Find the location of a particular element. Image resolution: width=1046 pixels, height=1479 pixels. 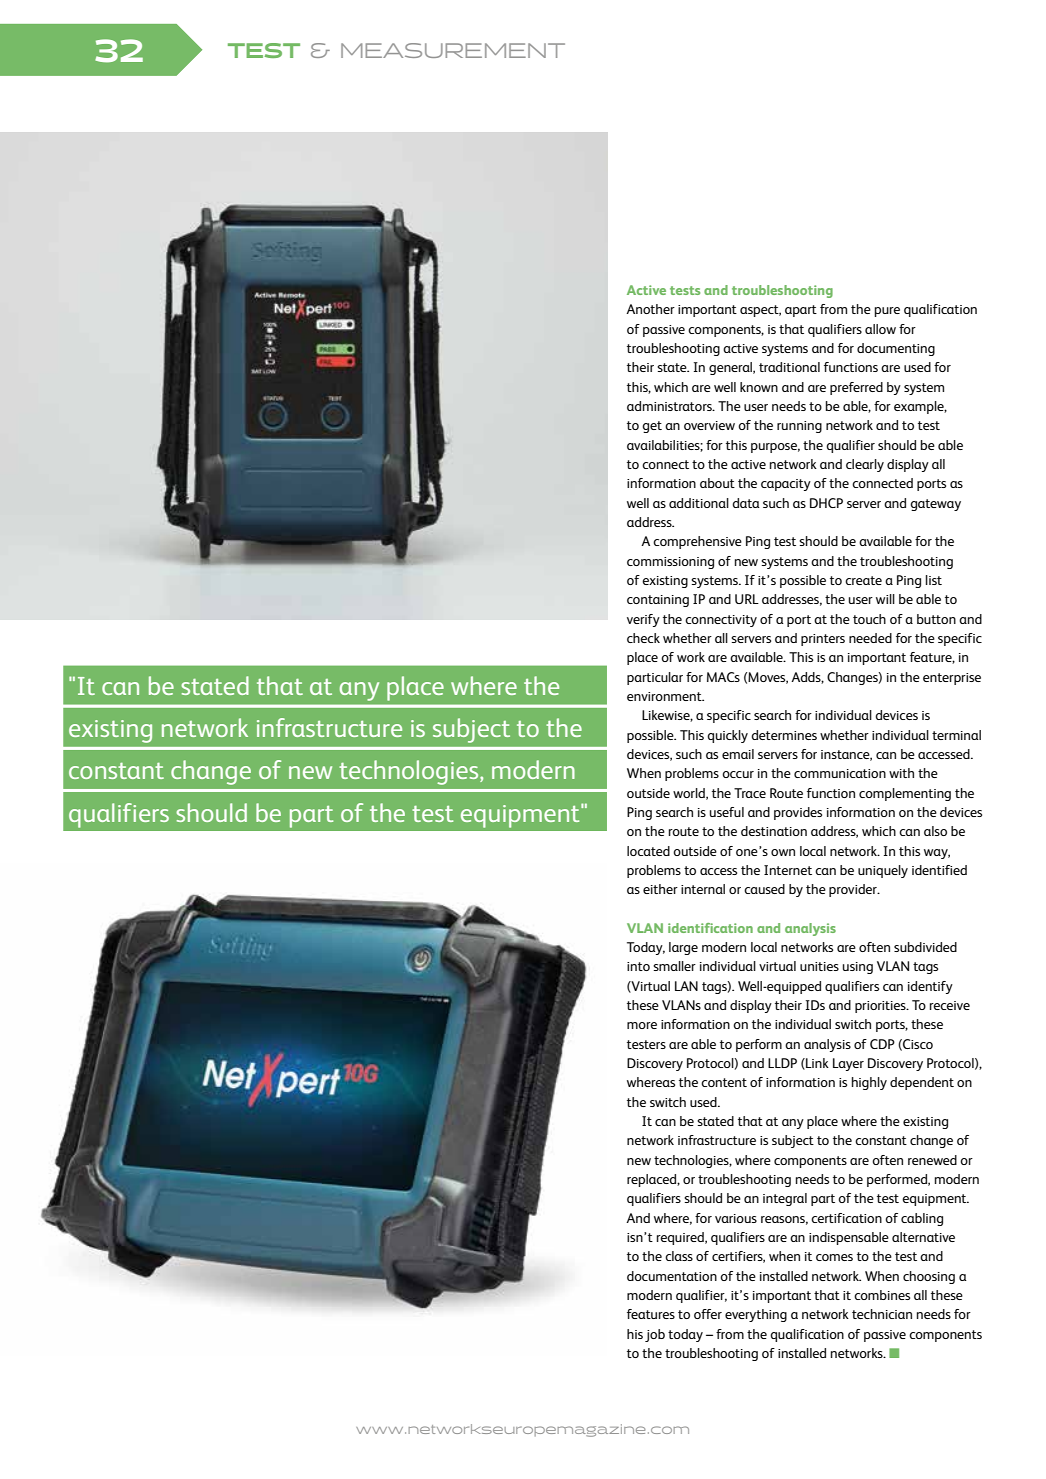

environment is located at coordinates (665, 696).
